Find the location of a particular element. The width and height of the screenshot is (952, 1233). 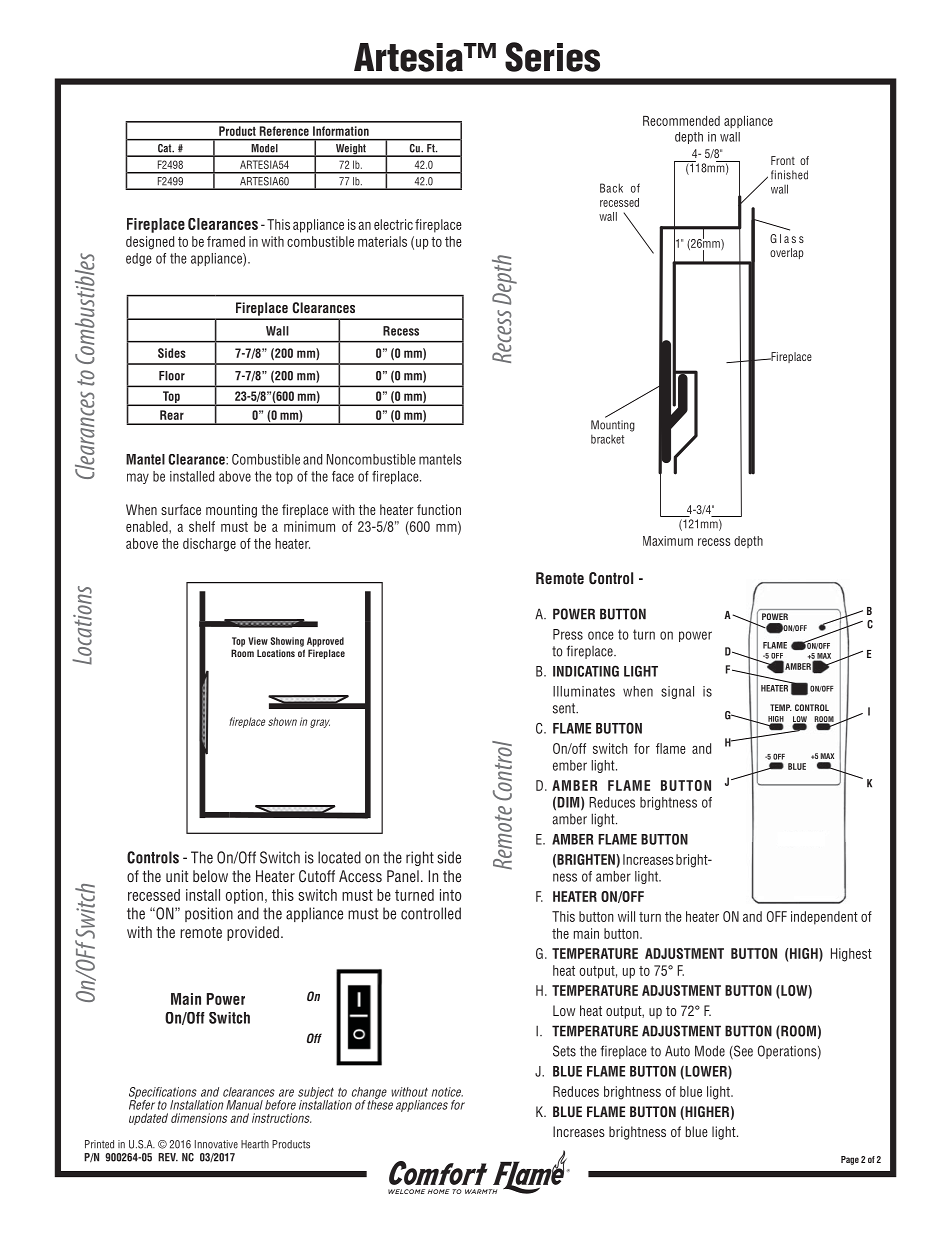

Weight is located at coordinates (350, 150).
